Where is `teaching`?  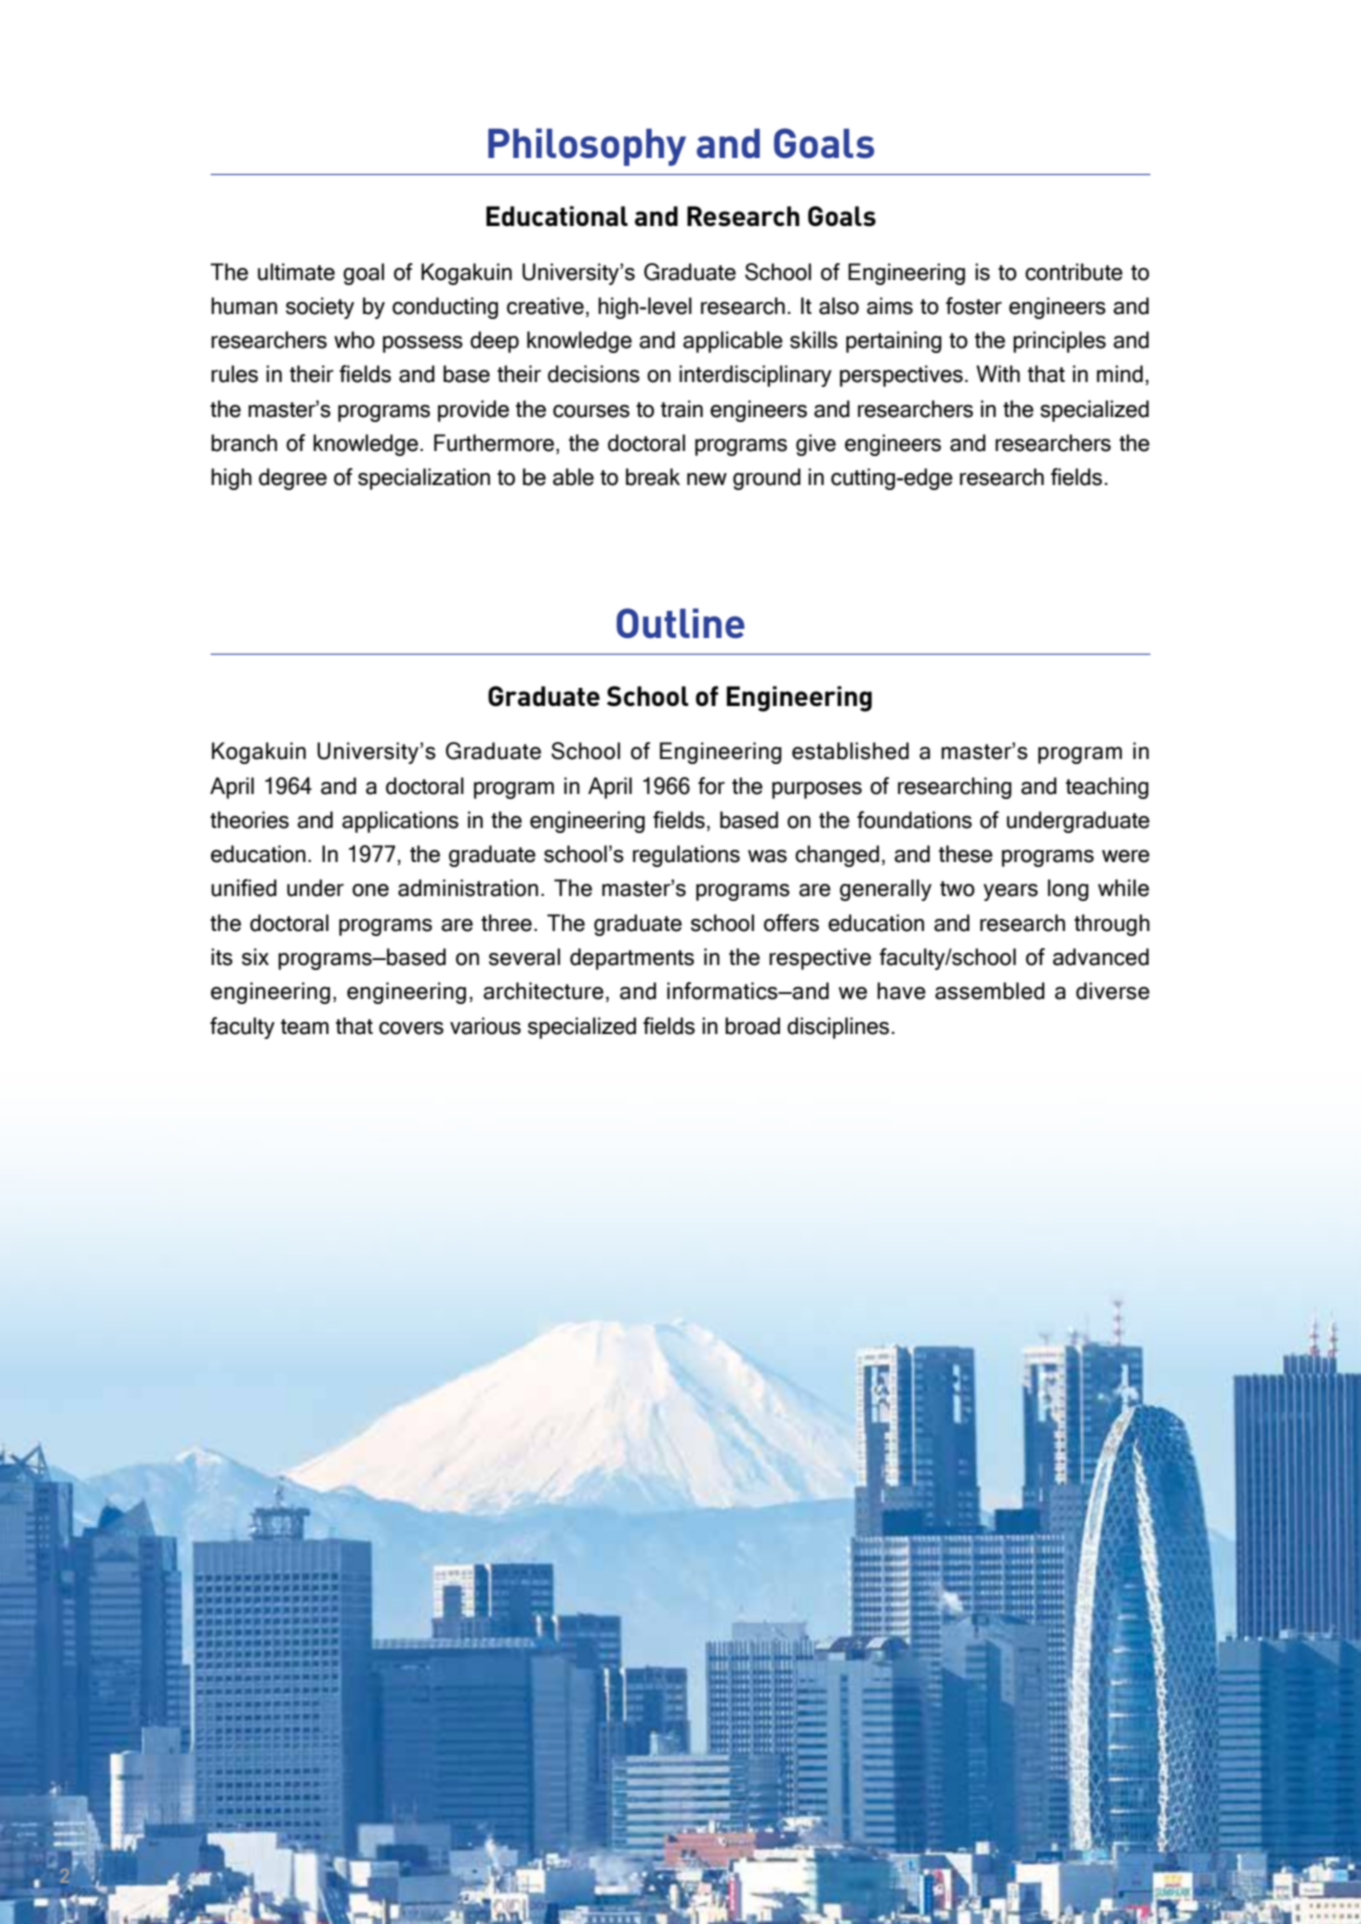
teaching is located at coordinates (1107, 788).
